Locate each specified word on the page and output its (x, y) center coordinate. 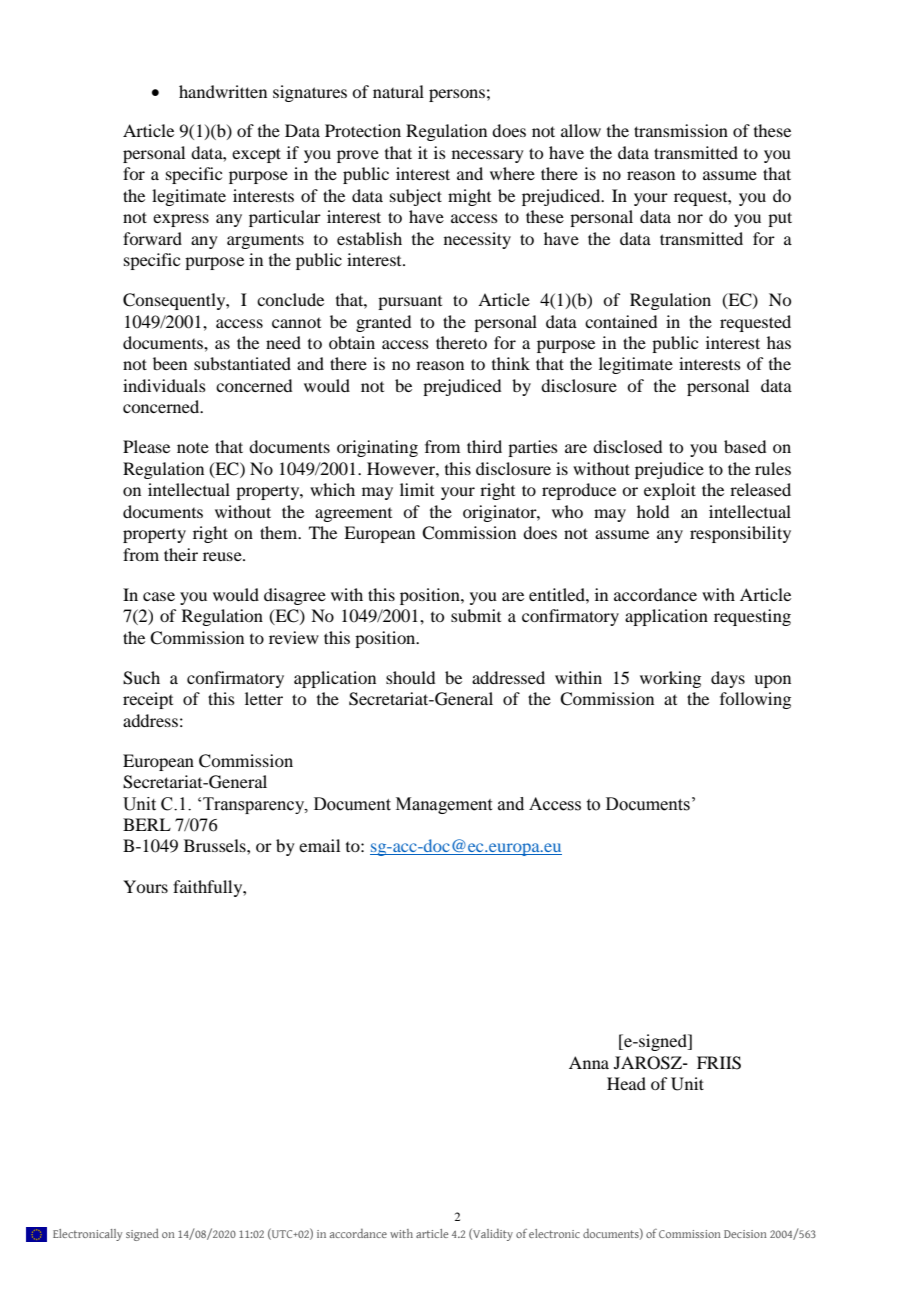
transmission (681, 130)
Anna (589, 1062)
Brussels (216, 845)
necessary (488, 156)
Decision (745, 1234)
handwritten (223, 91)
